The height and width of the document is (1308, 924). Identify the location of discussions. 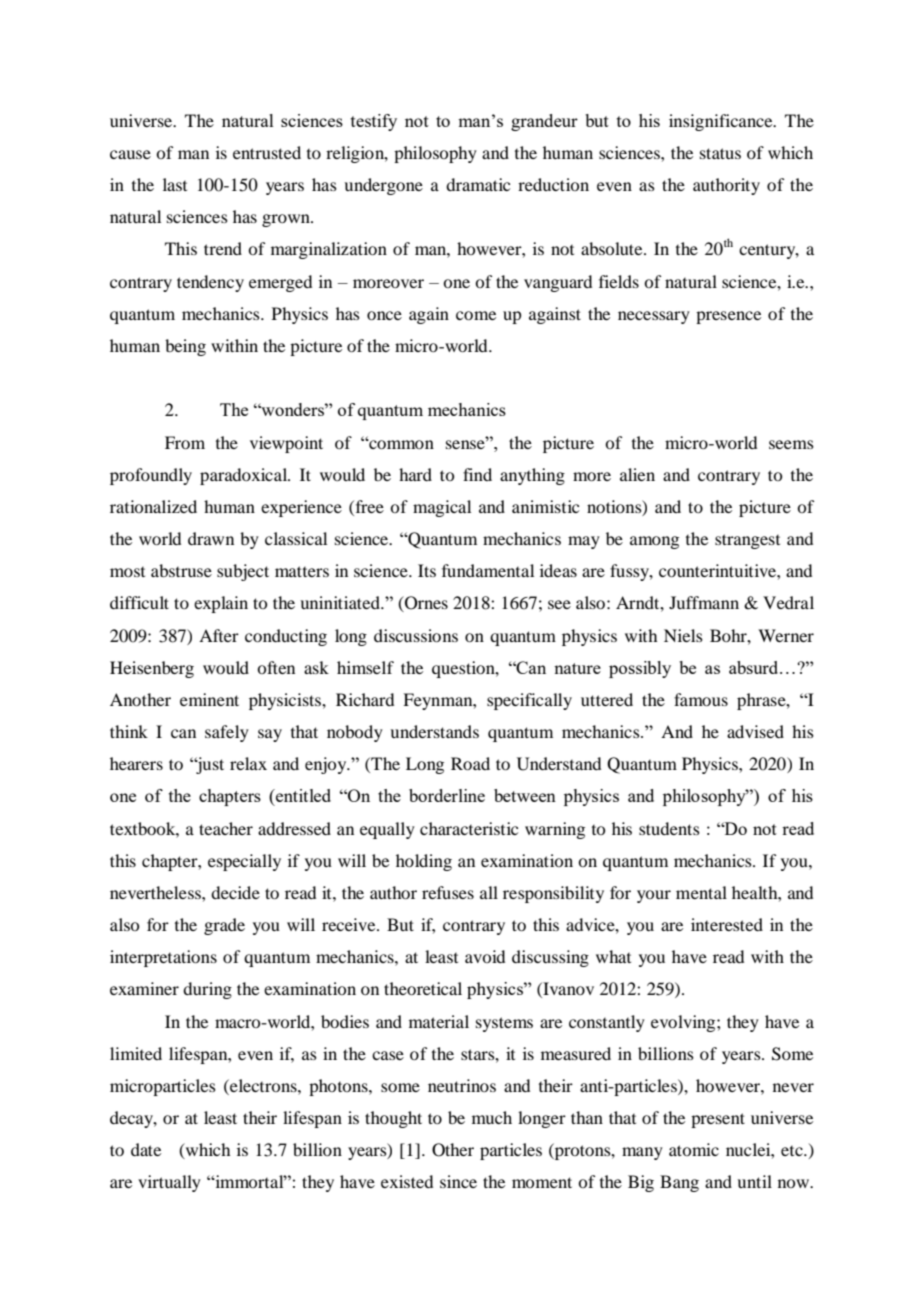
(416, 635).
